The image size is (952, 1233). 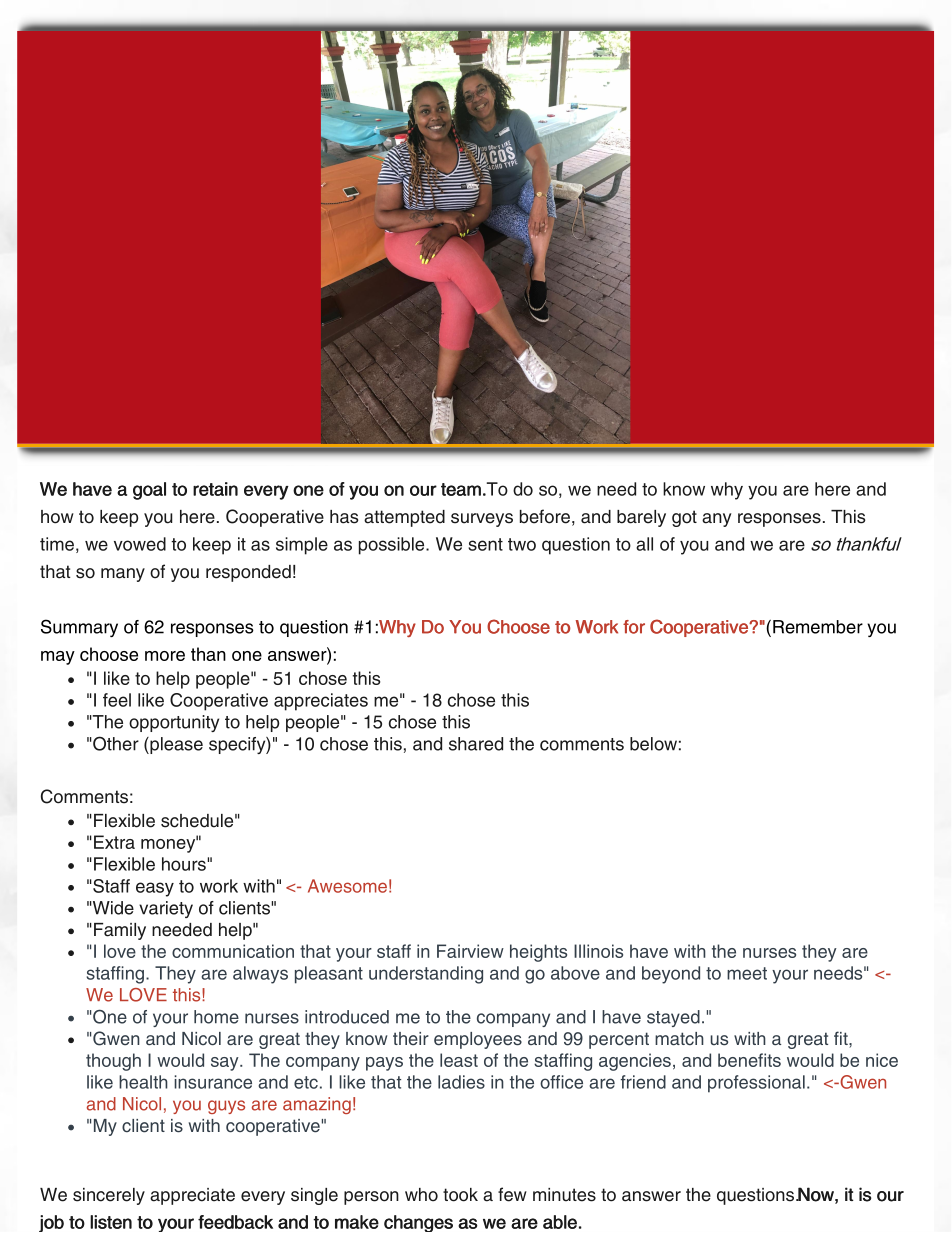 I want to click on minutes, so click(x=564, y=1195).
